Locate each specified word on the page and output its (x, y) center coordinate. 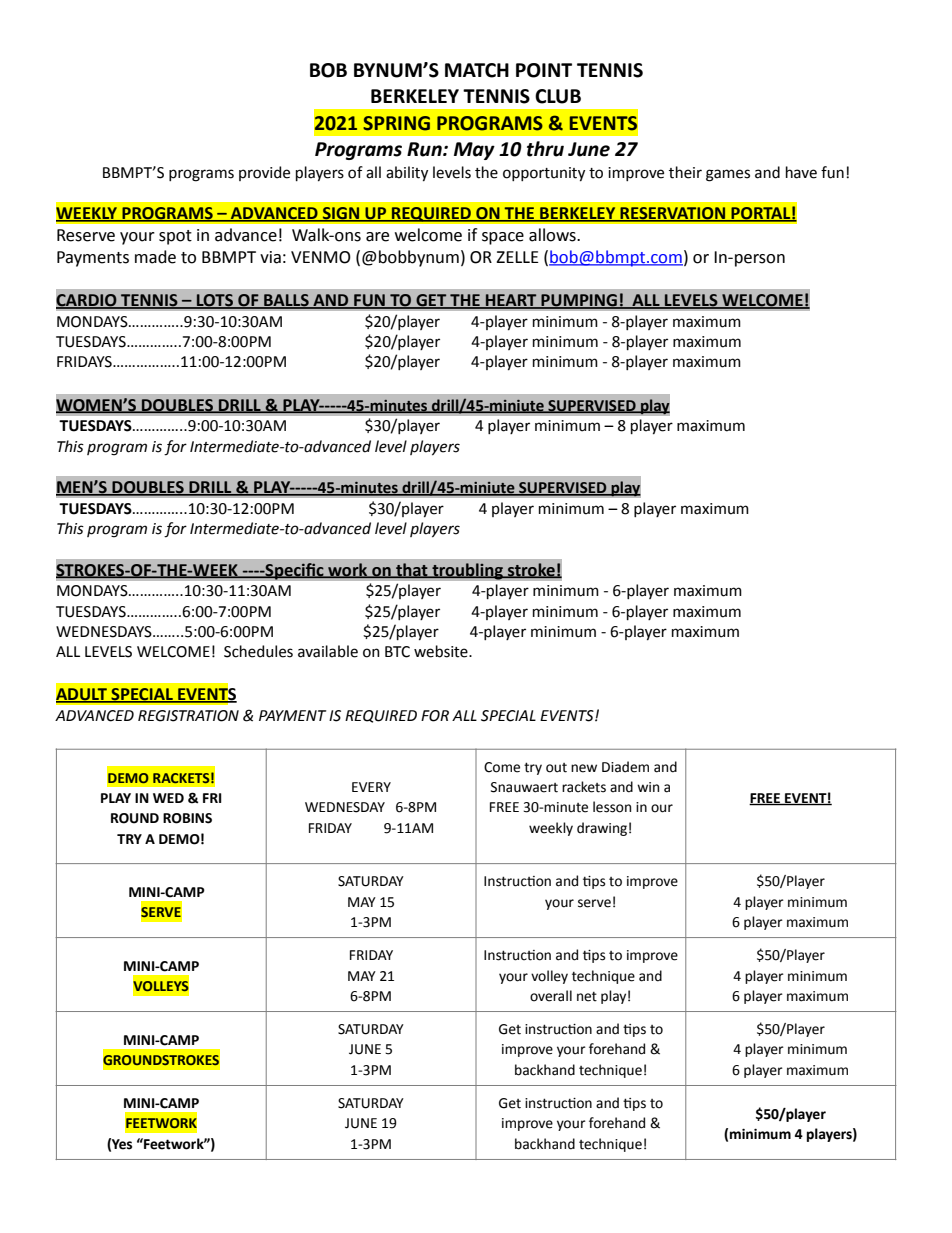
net (587, 997)
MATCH (477, 70)
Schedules (258, 651)
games (728, 175)
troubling (467, 571)
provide (264, 173)
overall (551, 996)
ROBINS (187, 818)
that (412, 570)
